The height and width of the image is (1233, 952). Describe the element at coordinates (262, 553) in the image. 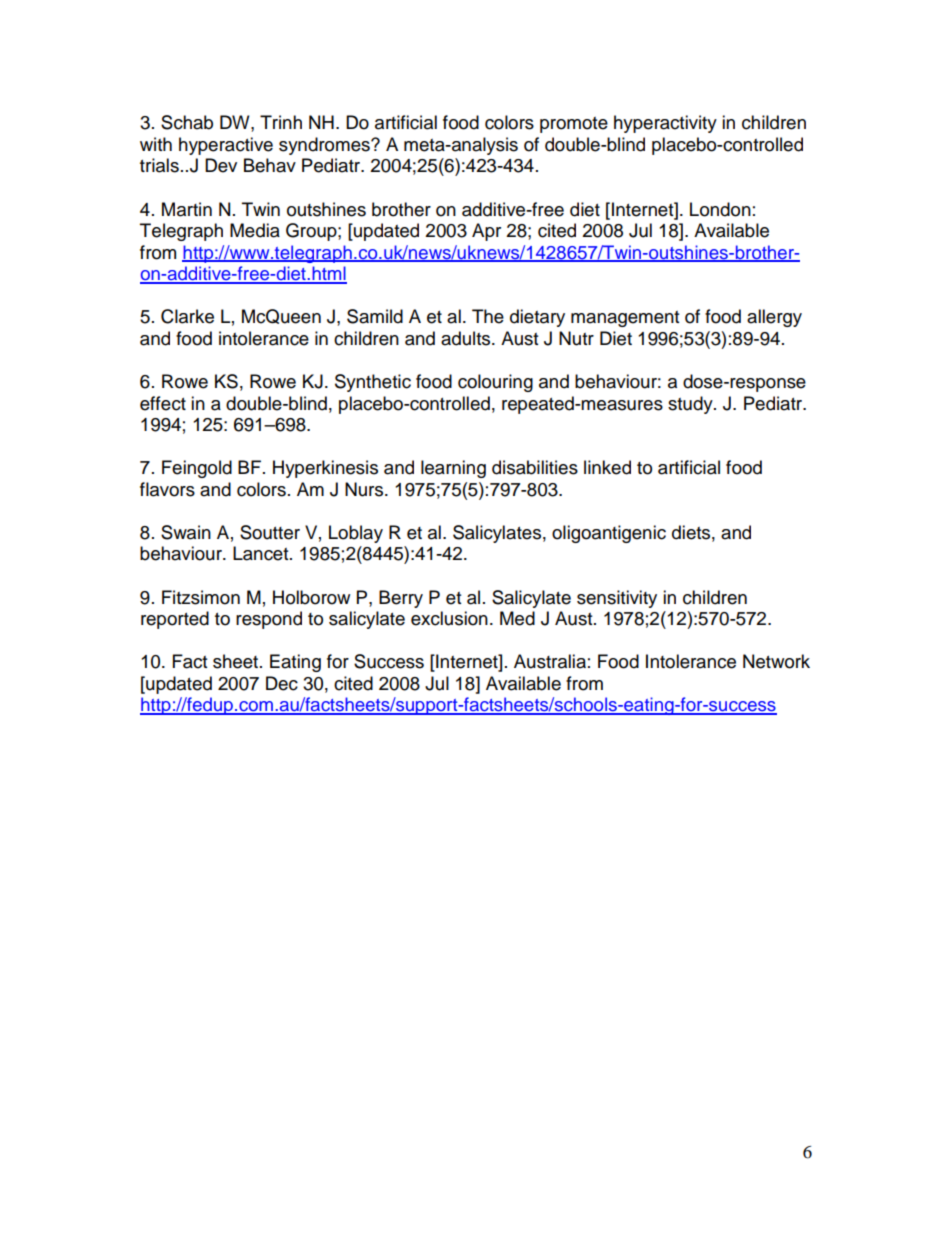

I see `Lancet` at that location.
